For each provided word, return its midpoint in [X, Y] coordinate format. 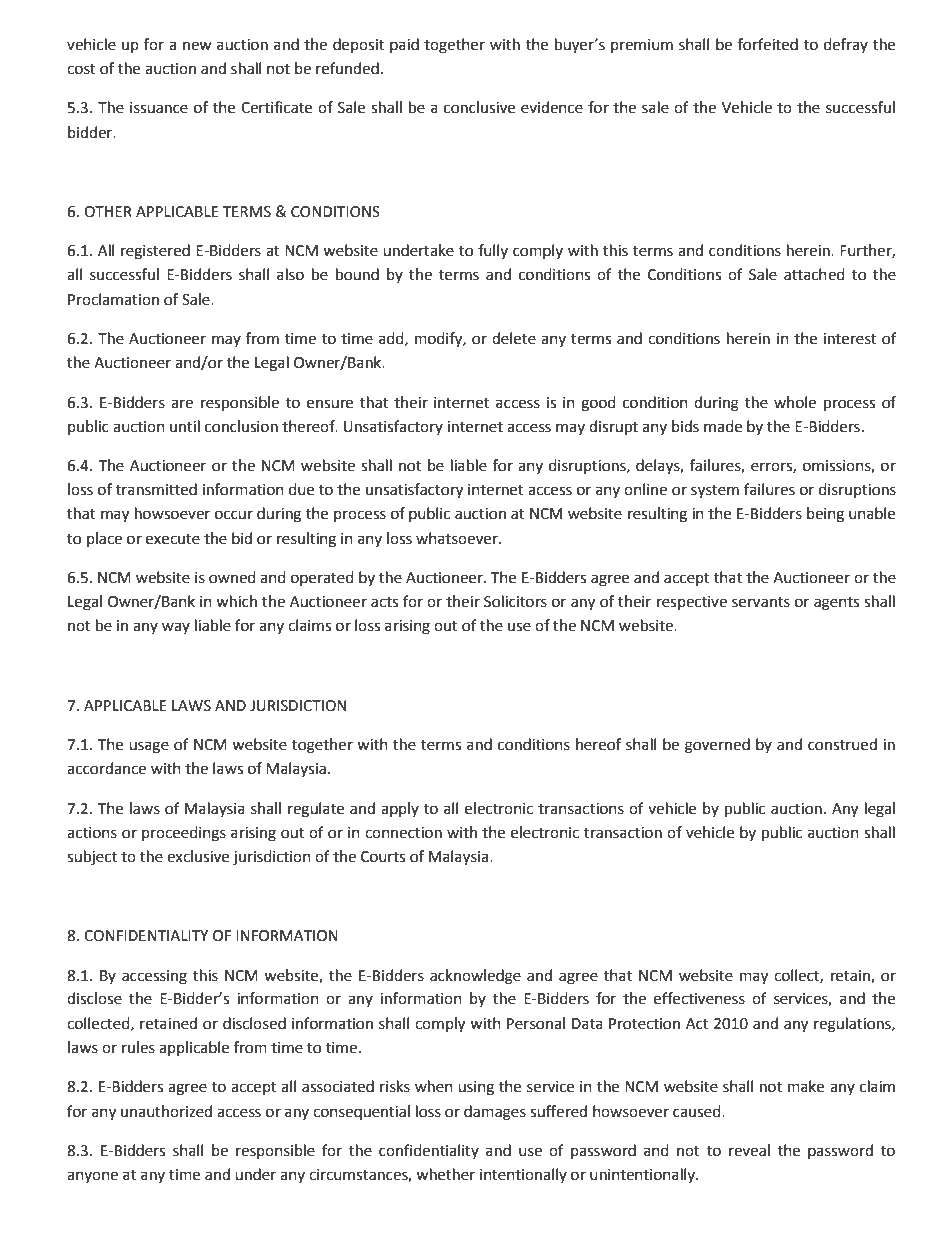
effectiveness [699, 998]
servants [761, 602]
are [182, 404]
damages [495, 1113]
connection [403, 833]
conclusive [479, 107]
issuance [159, 108]
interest [850, 339]
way [176, 628]
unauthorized [166, 1111]
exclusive [198, 856]
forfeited [768, 44]
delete [514, 338]
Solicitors [515, 601]
